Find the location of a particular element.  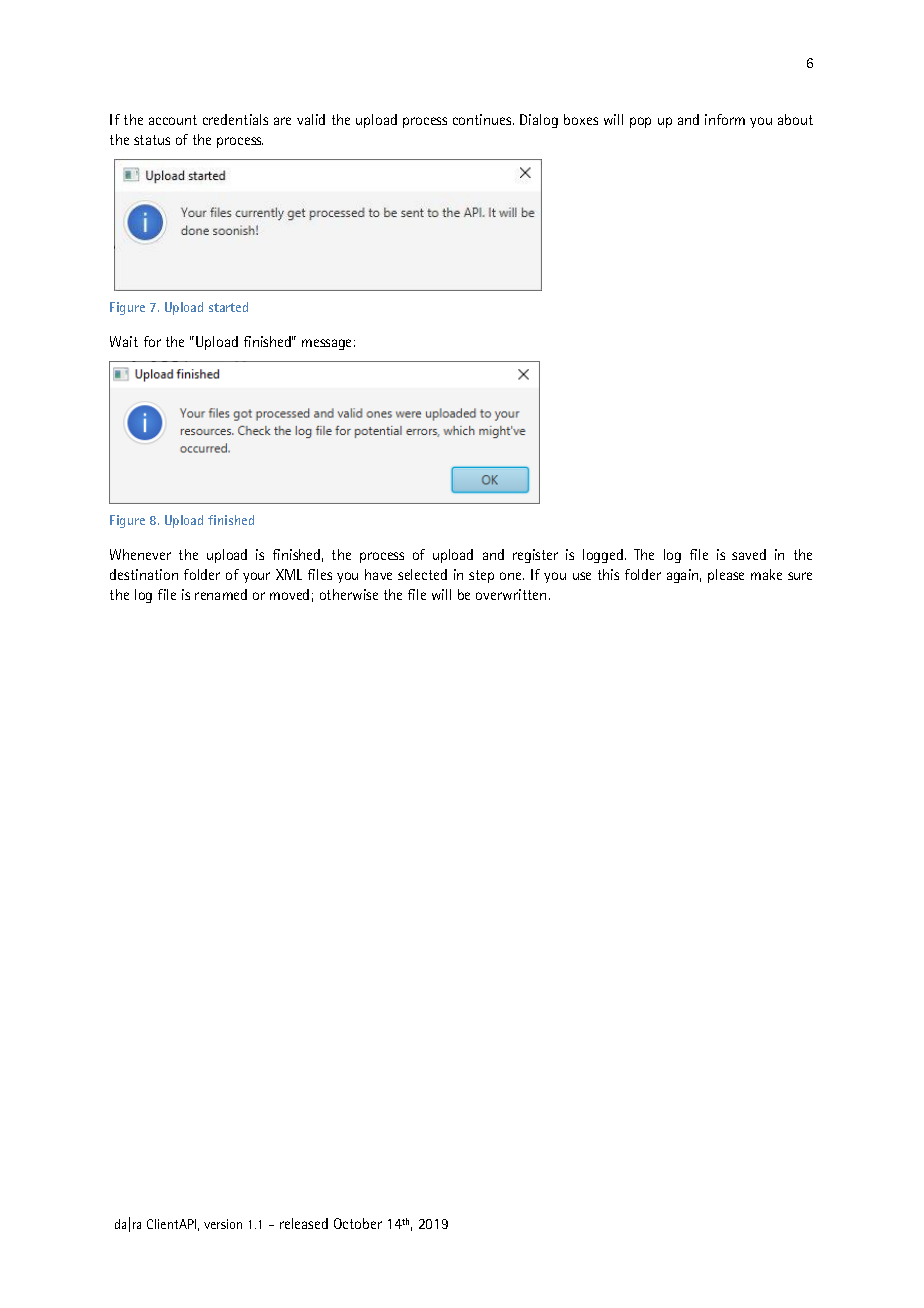

continues is located at coordinates (483, 119).
